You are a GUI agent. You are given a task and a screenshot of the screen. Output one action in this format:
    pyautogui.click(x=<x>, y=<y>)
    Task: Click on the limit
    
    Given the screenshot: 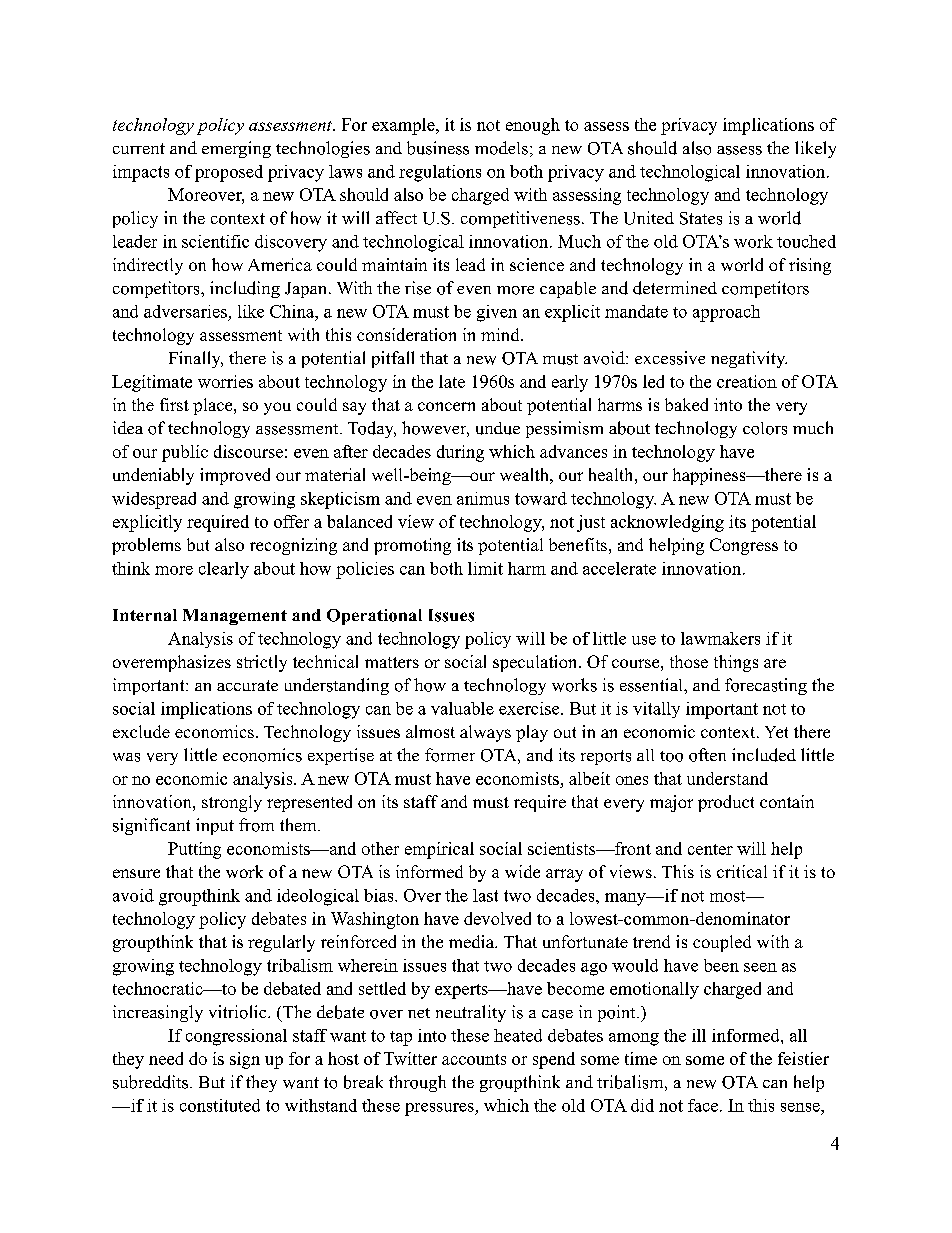 What is the action you would take?
    pyautogui.click(x=485, y=568)
